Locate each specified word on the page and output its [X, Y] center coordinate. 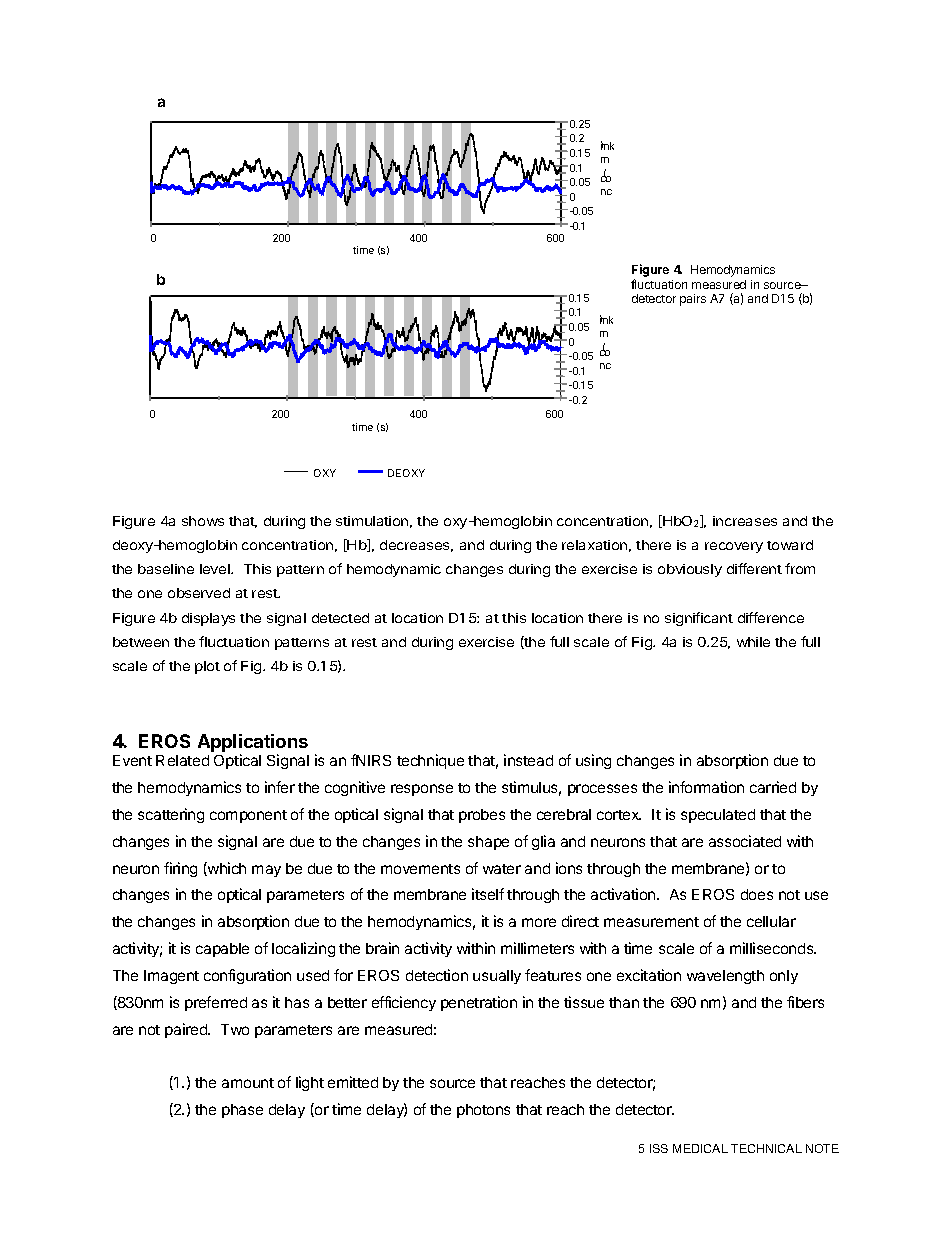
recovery [734, 547]
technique [430, 761]
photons [483, 1111]
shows [203, 521]
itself [488, 894]
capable [222, 950]
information [706, 787]
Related [182, 760]
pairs [693, 300]
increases [745, 521]
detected [340, 618]
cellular [771, 921]
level [216, 569]
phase [242, 1111]
